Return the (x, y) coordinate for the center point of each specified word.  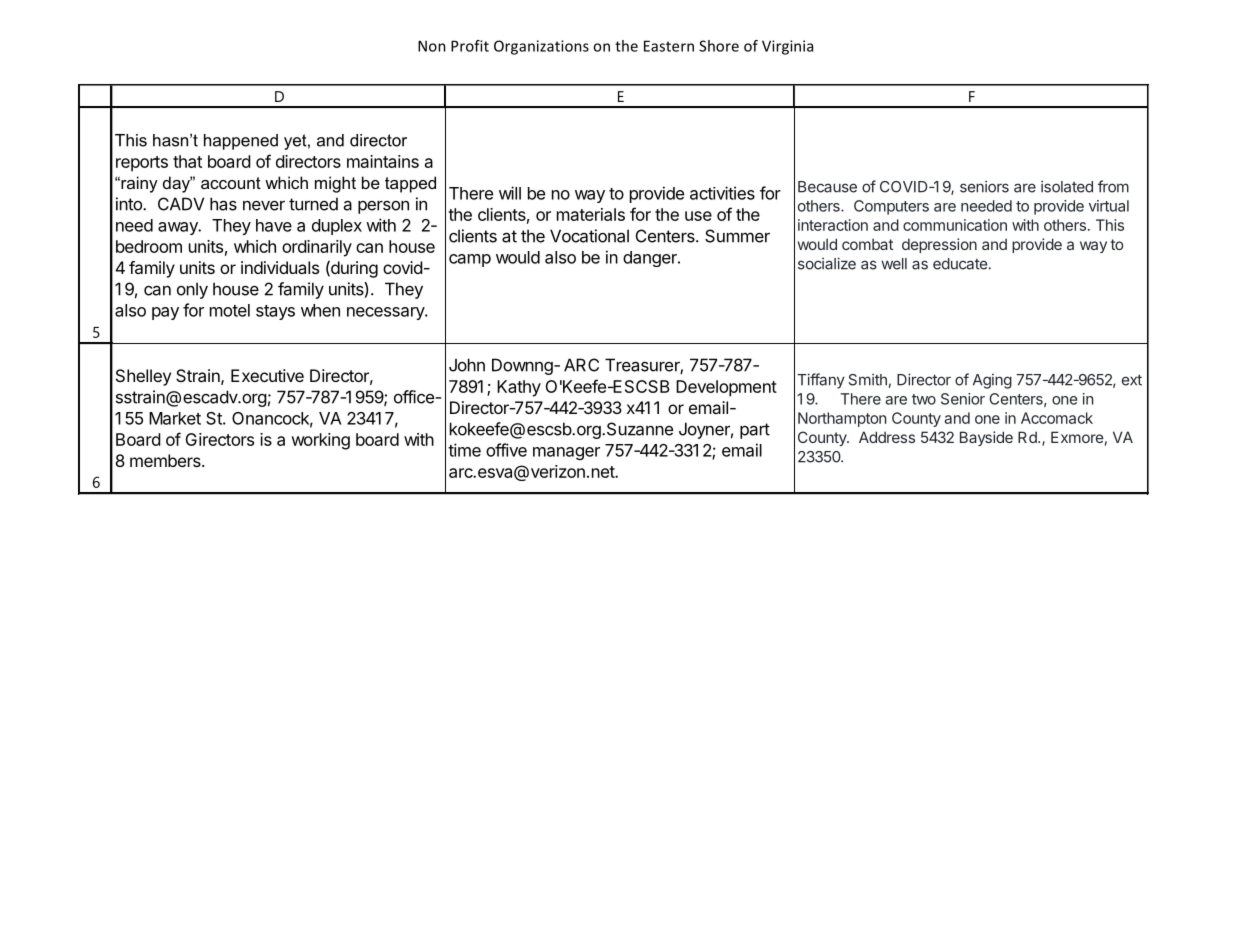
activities (722, 193)
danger (651, 259)
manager (566, 453)
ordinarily (317, 248)
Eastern (669, 46)
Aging (992, 381)
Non (432, 46)
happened (241, 142)
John (467, 365)
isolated (1067, 186)
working (320, 441)
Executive (267, 375)
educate (960, 264)
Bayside (986, 438)
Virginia (787, 47)
